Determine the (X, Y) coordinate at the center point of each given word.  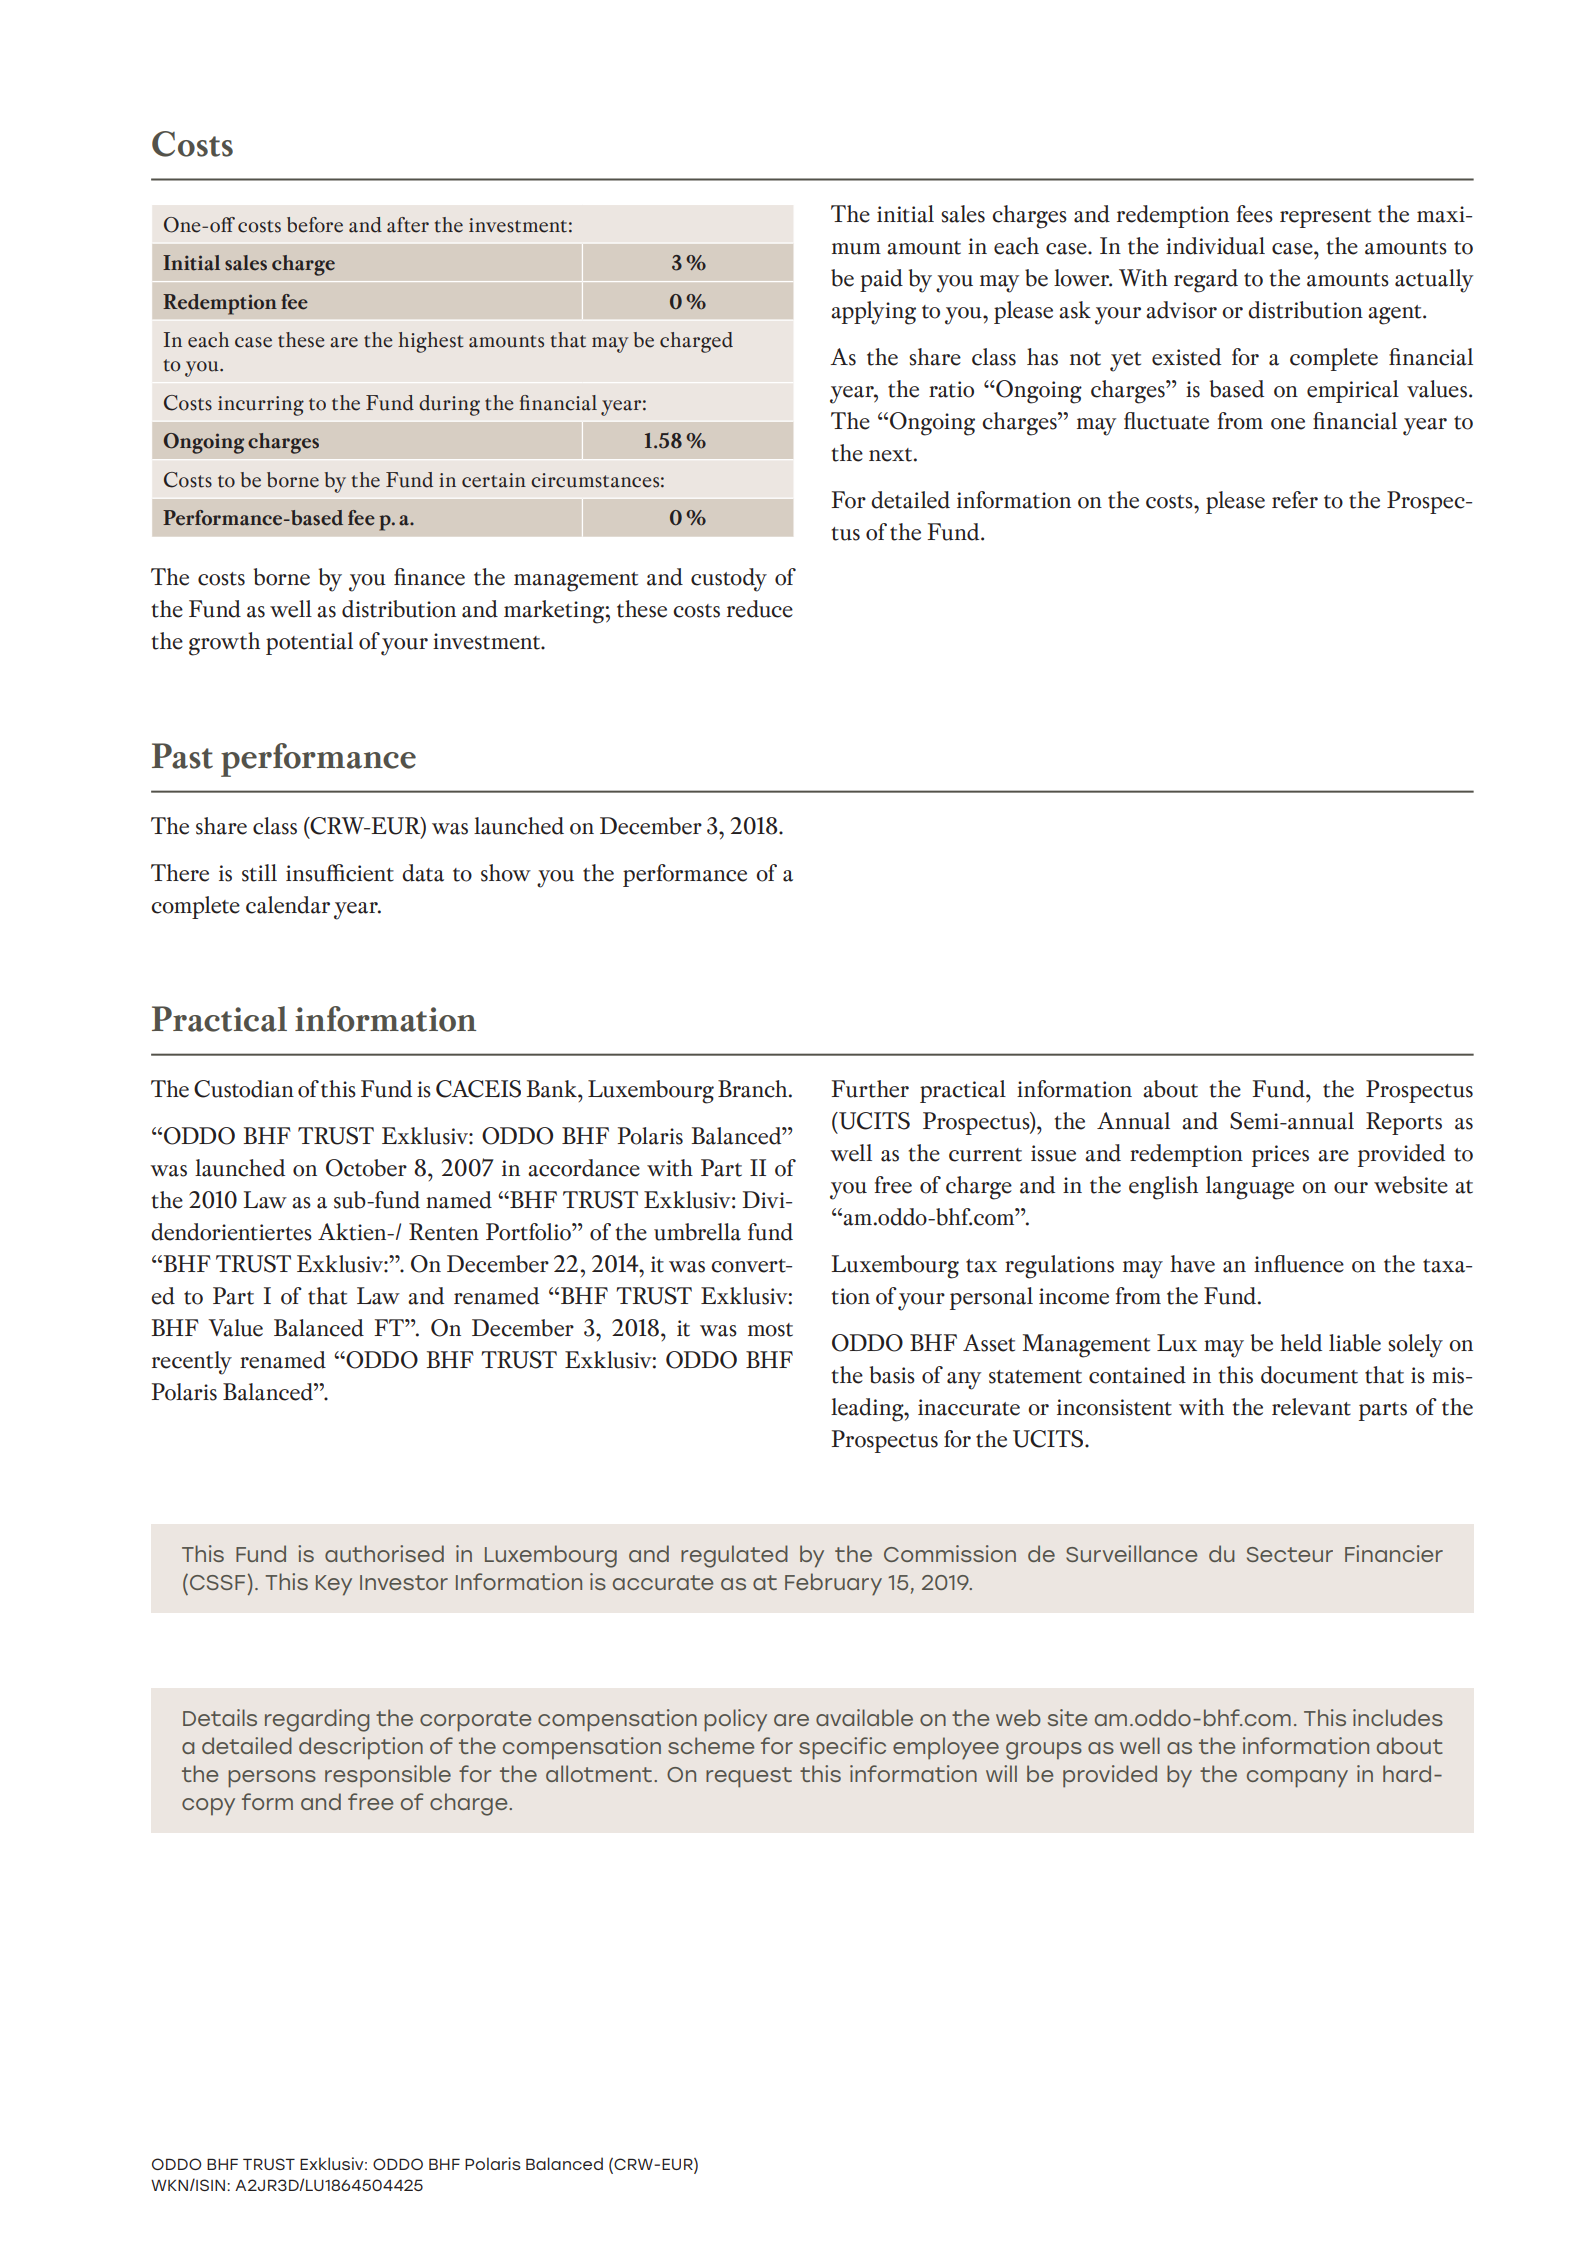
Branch (754, 1089)
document (1309, 1375)
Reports (1404, 1123)
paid (881, 280)
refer (1295, 500)
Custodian (244, 1089)
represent (1325, 218)
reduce (760, 609)
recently (192, 1363)
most (770, 1330)
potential (309, 643)
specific (842, 1748)
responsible (388, 1776)
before (315, 225)
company (1297, 1779)
